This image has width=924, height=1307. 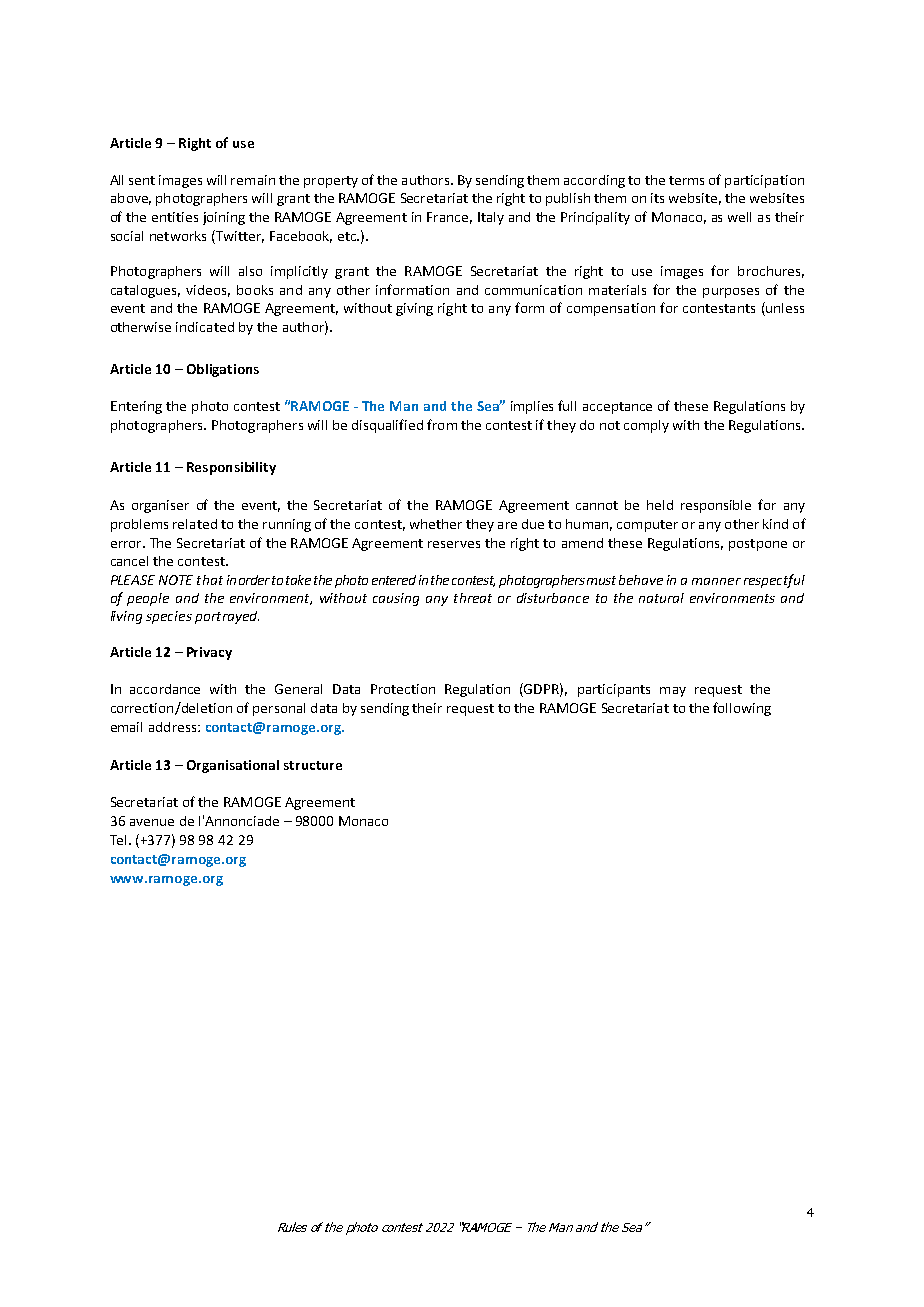 What do you see at coordinates (414, 309) in the image?
I see `giving` at bounding box center [414, 309].
